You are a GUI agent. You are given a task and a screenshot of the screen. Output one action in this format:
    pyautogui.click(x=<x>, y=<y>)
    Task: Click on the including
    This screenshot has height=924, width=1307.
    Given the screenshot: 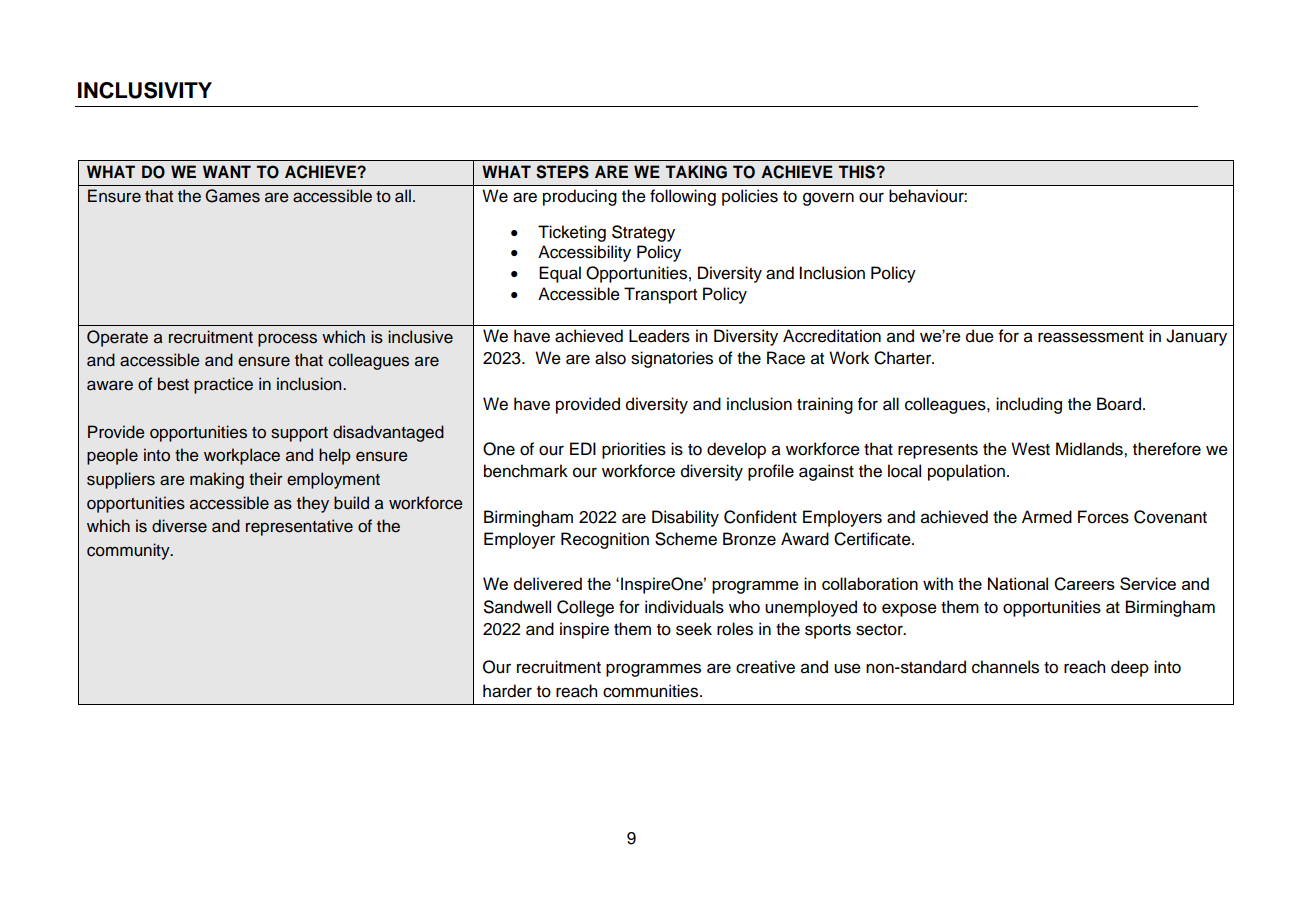 What is the action you would take?
    pyautogui.click(x=1029, y=405)
